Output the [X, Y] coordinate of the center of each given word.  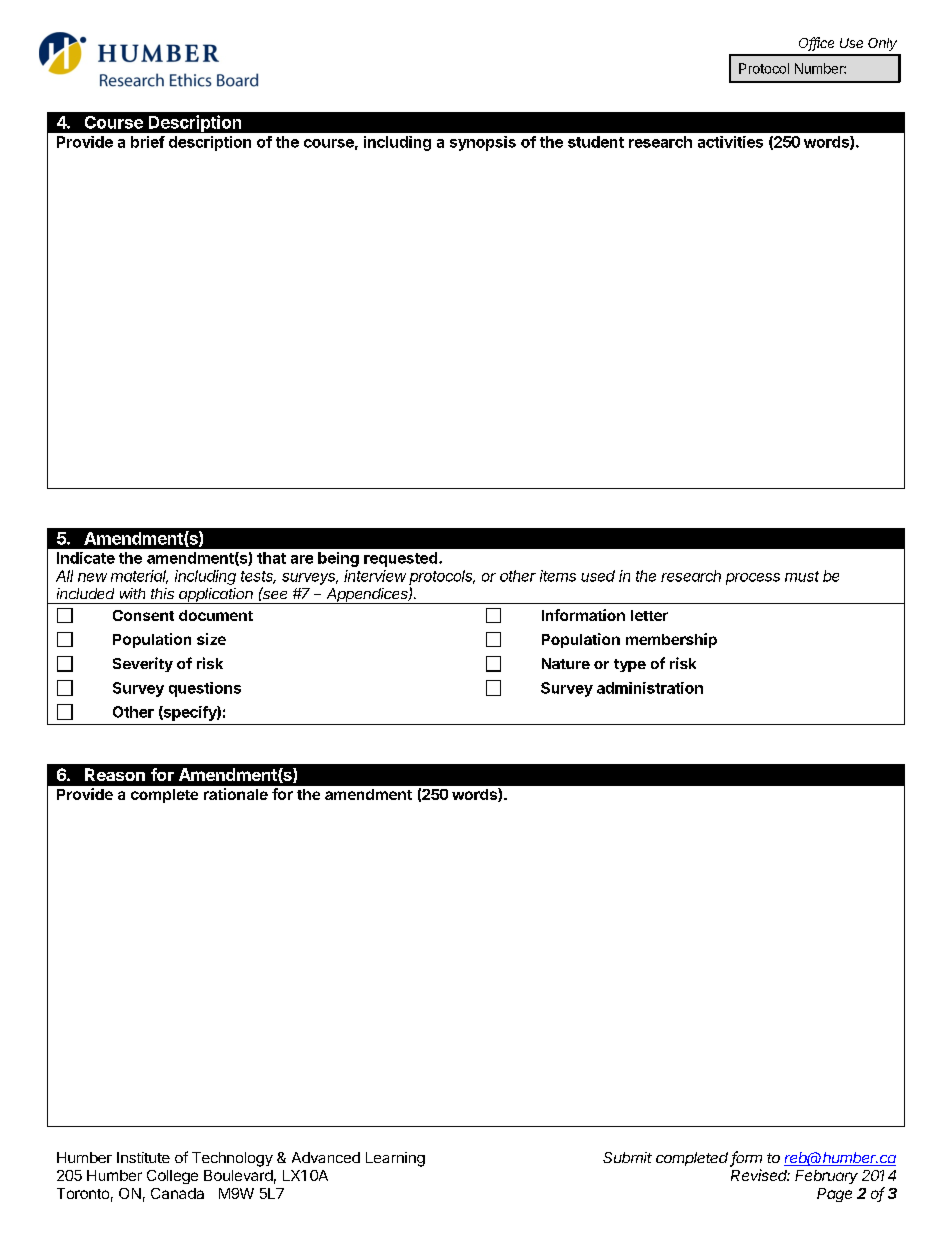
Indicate [86, 558]
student [596, 142]
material [139, 577]
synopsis [483, 143]
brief [148, 142]
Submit [627, 1157]
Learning [395, 1159]
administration [650, 688]
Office [816, 44]
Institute [143, 1157]
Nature [566, 663]
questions [205, 689]
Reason [115, 774]
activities [730, 142]
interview [375, 576]
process [753, 579]
